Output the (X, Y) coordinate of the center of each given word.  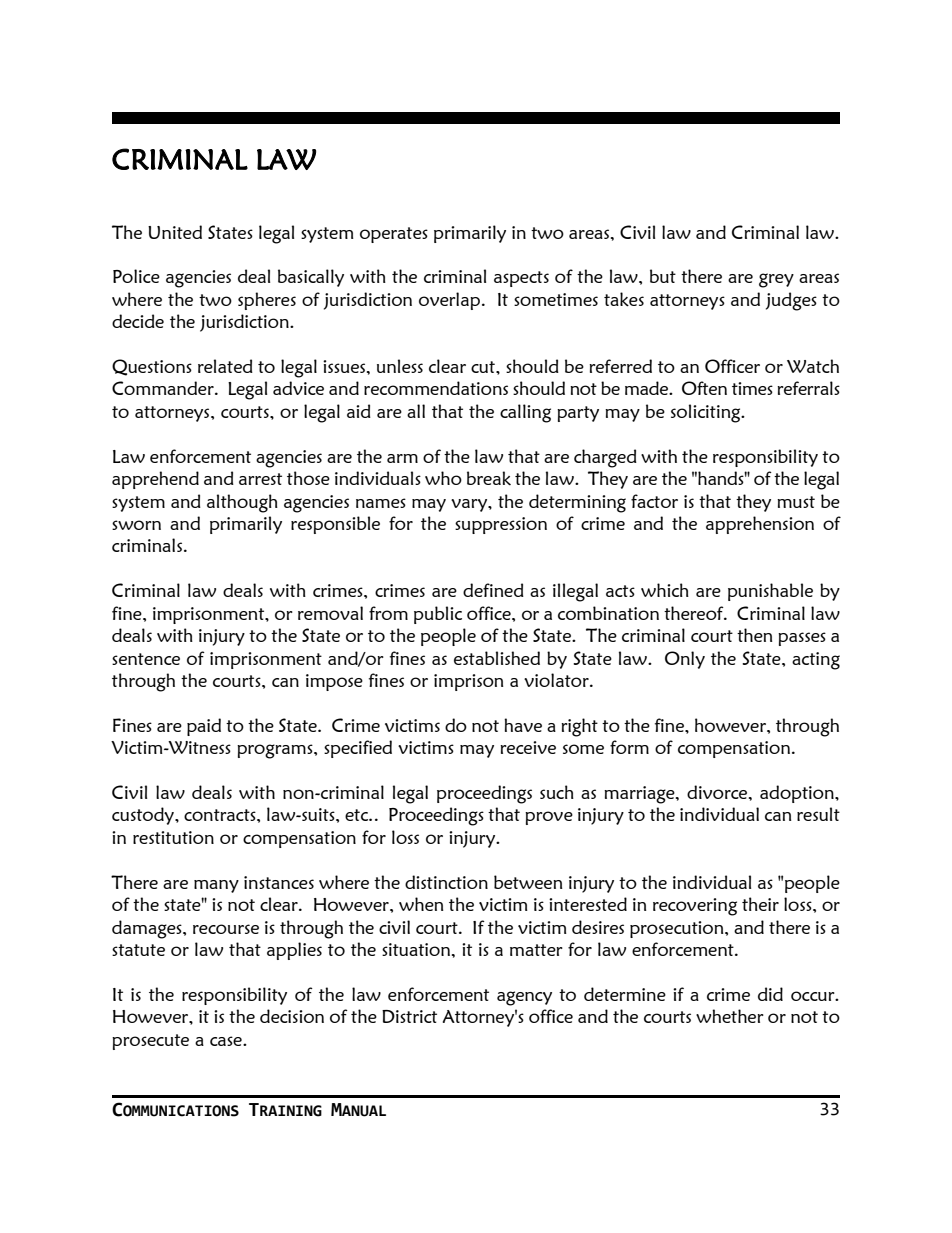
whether (730, 1016)
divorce (718, 792)
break (489, 478)
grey (776, 280)
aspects (521, 279)
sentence (146, 659)
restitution (173, 837)
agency (524, 998)
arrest (260, 479)
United (175, 232)
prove (549, 818)
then (754, 635)
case (227, 1041)
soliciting (707, 413)
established (497, 658)
